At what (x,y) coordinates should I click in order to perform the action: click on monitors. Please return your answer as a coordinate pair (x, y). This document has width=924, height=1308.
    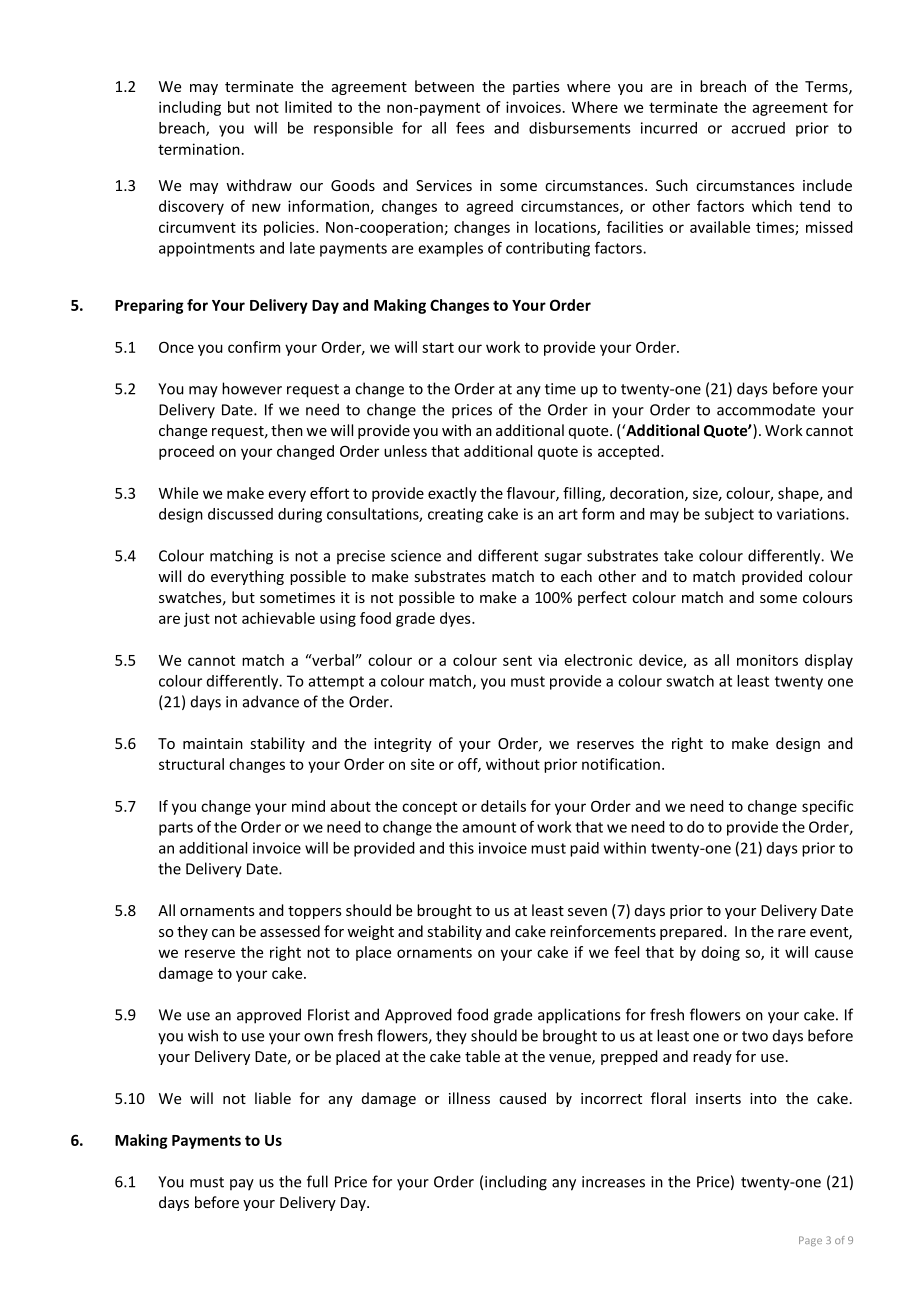
    Looking at the image, I should click on (767, 660).
